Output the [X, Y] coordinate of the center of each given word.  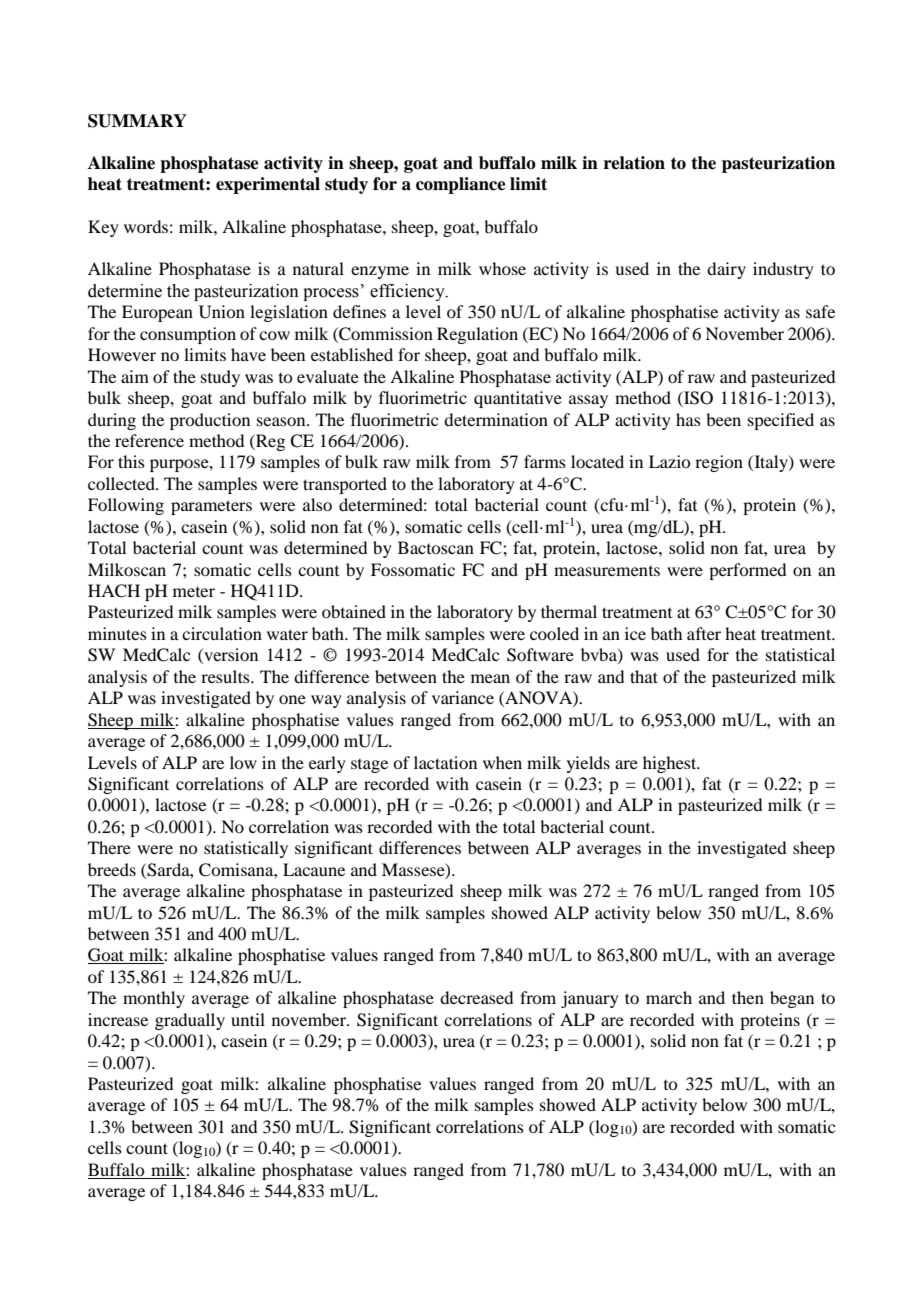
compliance [461, 185]
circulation [222, 633]
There [109, 847]
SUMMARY [137, 121]
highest [671, 764]
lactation [445, 762]
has [688, 419]
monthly [154, 999]
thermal [569, 611]
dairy [726, 270]
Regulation [477, 335]
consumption [188, 335]
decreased [476, 997]
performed [747, 571]
